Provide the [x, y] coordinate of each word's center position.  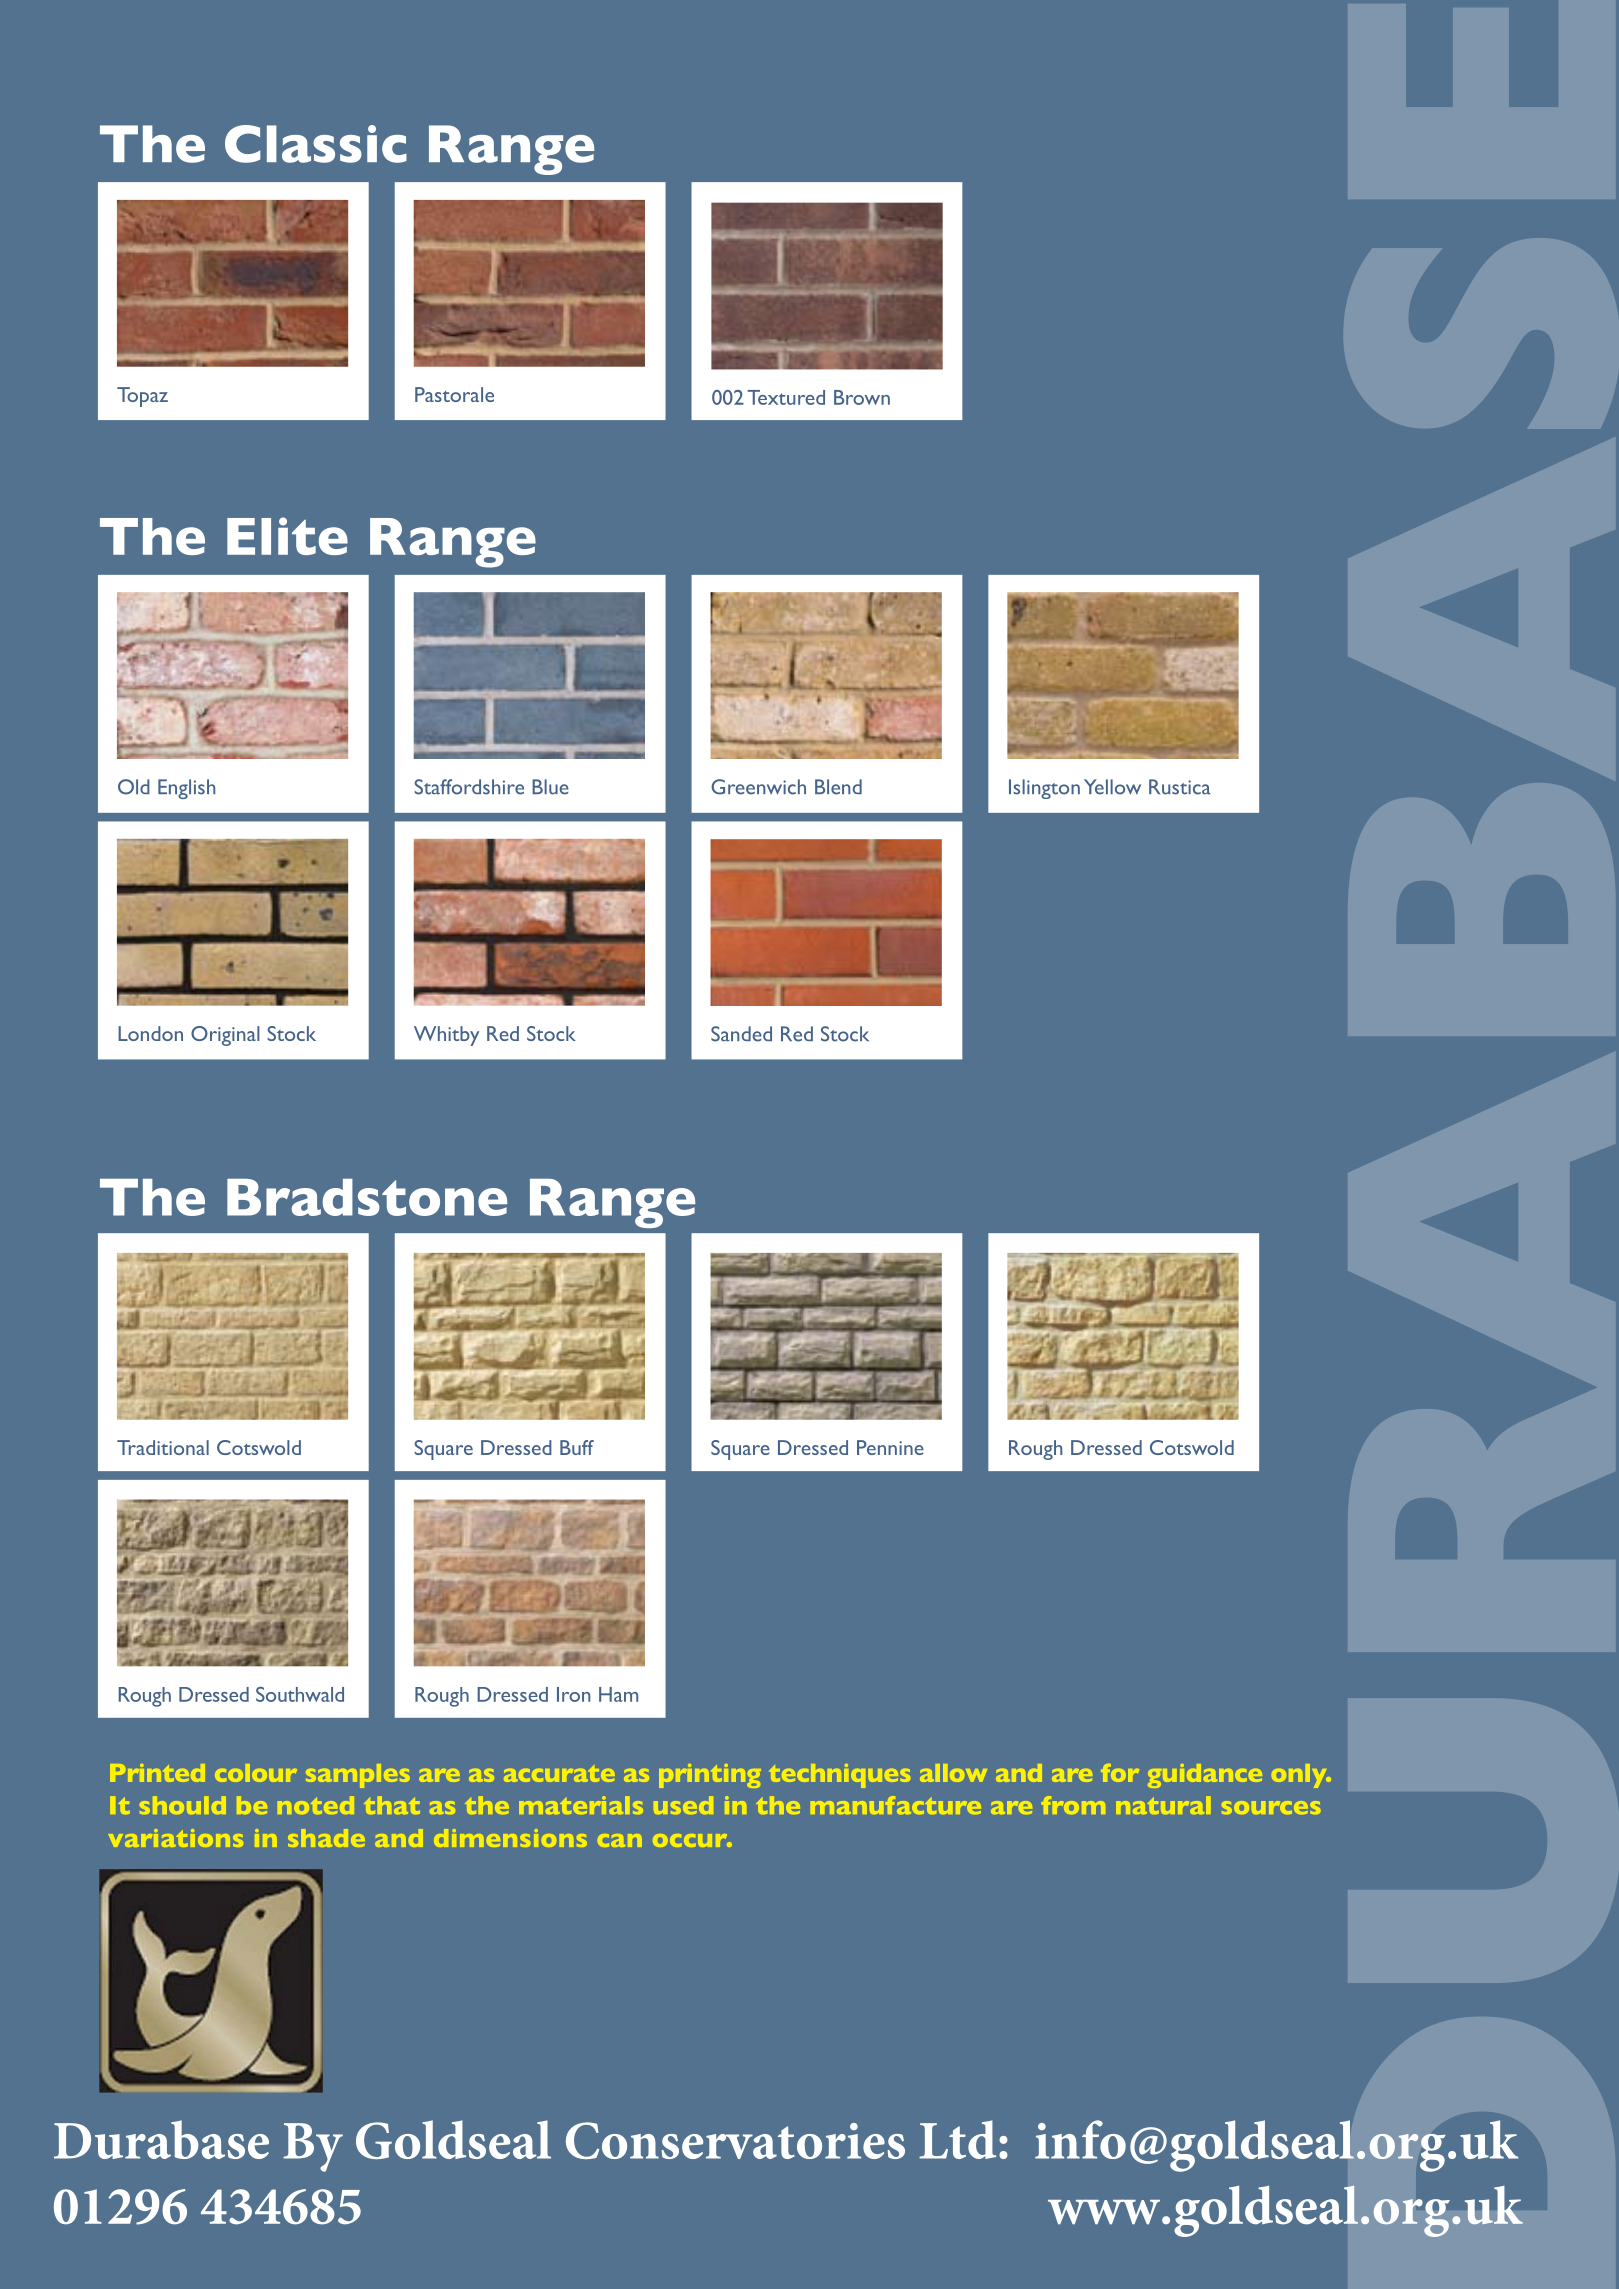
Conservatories [735, 2140]
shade [326, 1838]
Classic [316, 144]
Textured [786, 397]
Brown [862, 397]
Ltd [957, 2139]
